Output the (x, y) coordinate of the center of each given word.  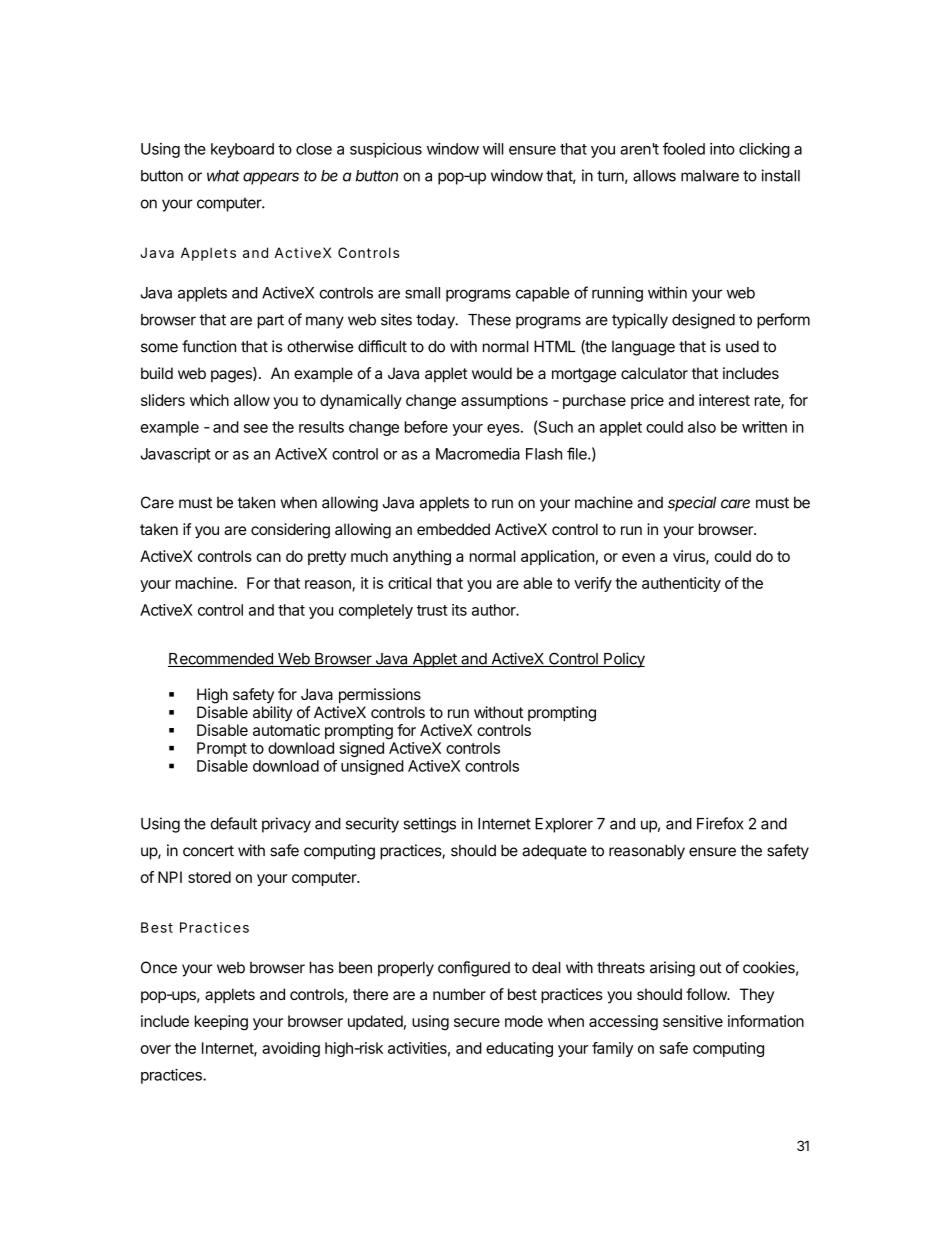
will (493, 149)
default (234, 823)
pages (232, 375)
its (459, 610)
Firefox (720, 823)
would (492, 373)
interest (724, 400)
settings (429, 825)
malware (710, 176)
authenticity (681, 584)
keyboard (242, 150)
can (268, 557)
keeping (221, 1023)
